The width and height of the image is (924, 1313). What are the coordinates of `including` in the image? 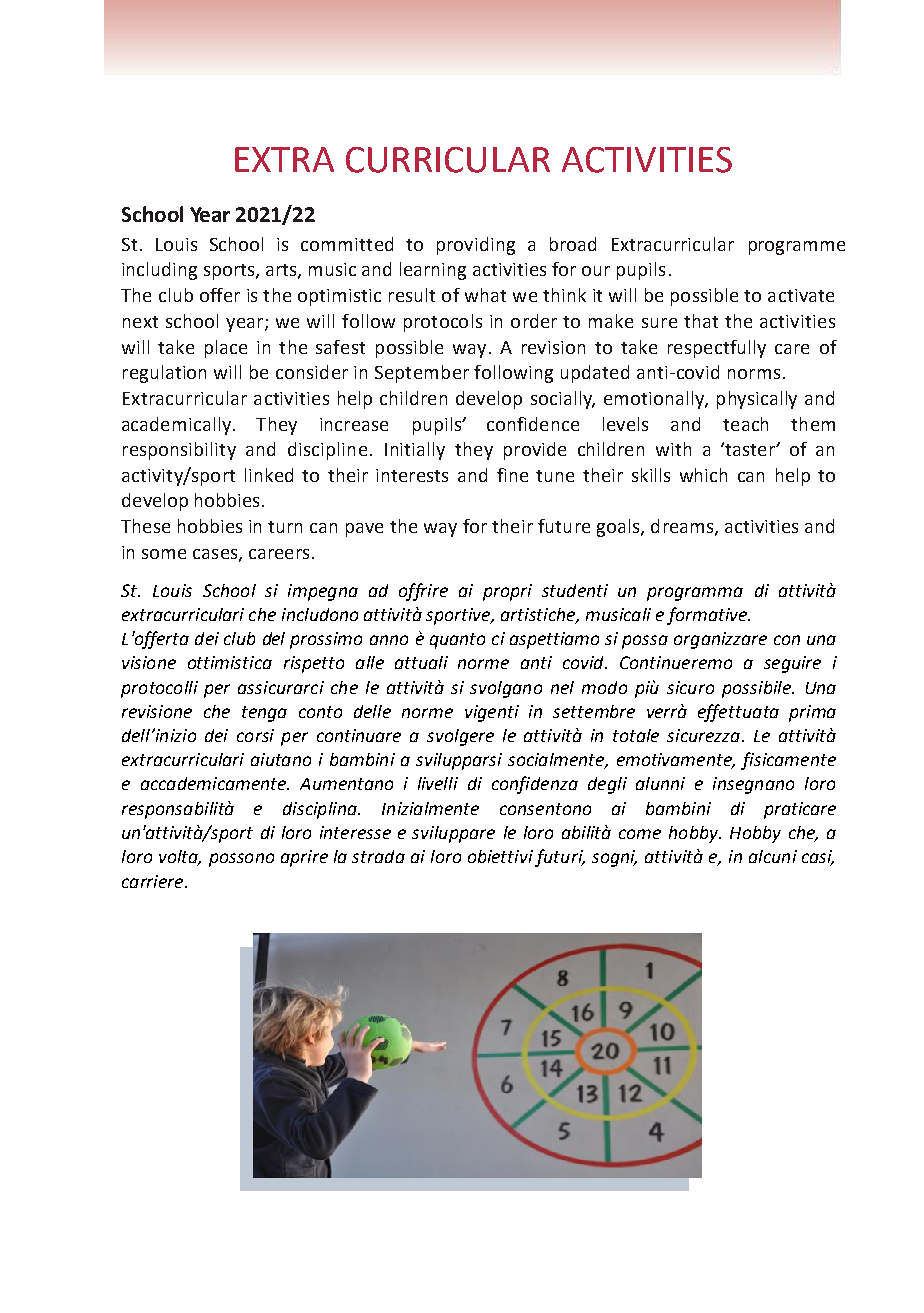 It's located at (159, 271).
